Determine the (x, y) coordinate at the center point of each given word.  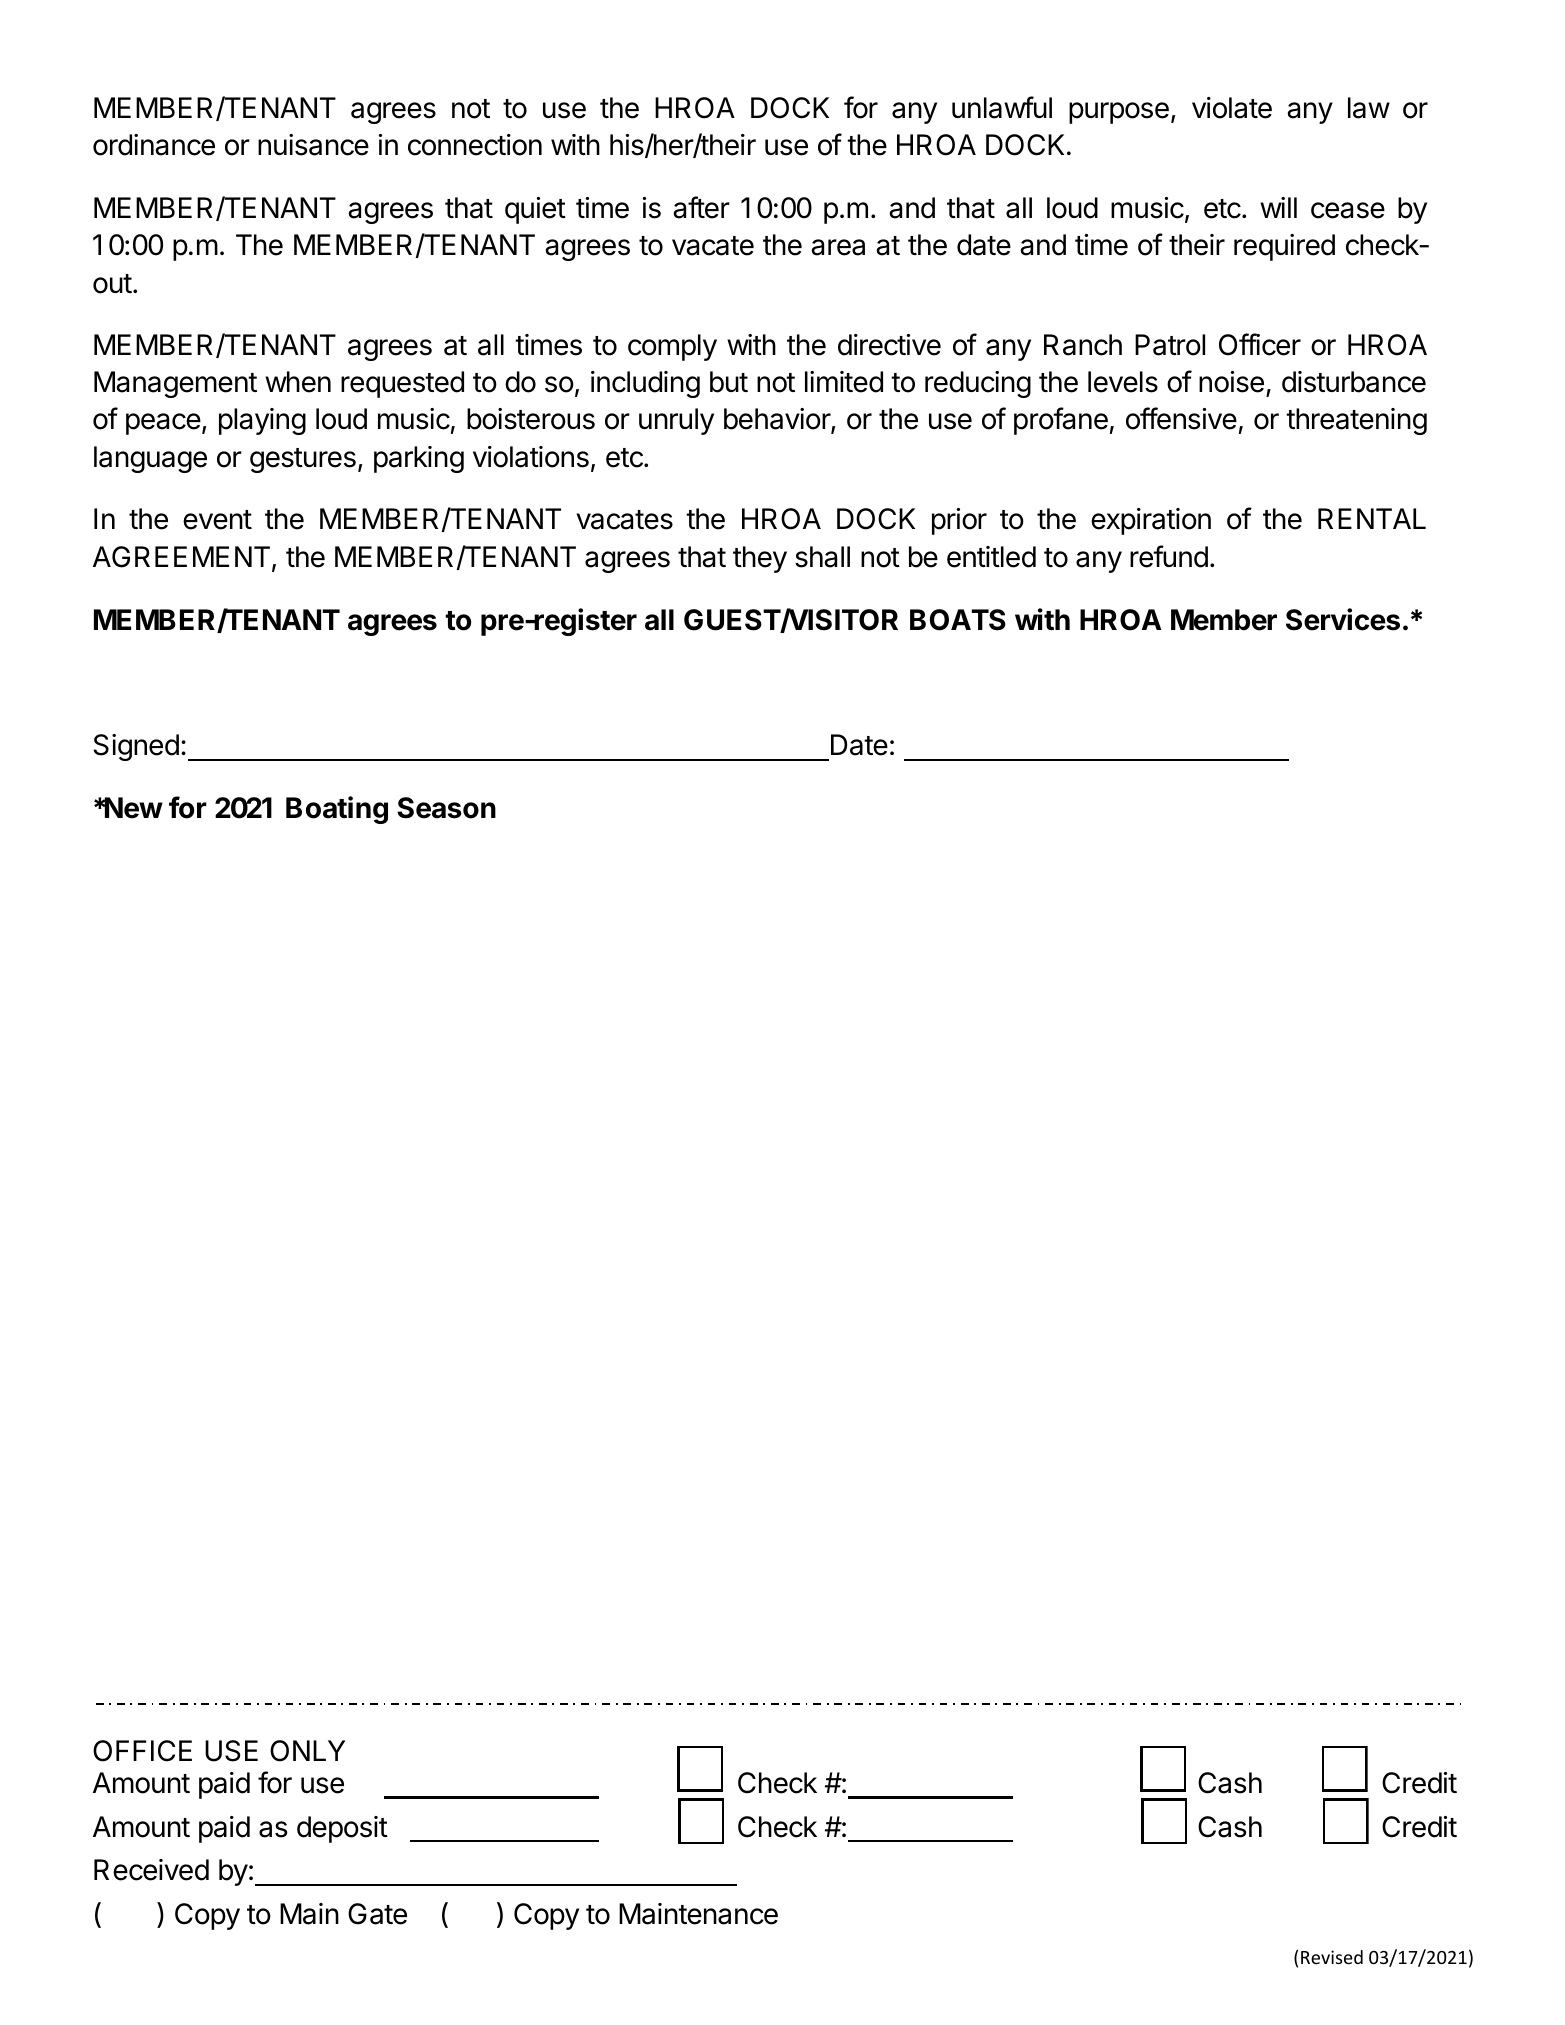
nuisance (313, 145)
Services (1343, 619)
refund (1169, 556)
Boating (337, 810)
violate (1232, 108)
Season (446, 808)
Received (151, 1870)
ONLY (307, 1751)
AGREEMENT (181, 557)
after (701, 207)
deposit (342, 1829)
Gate (377, 1914)
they (760, 559)
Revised (1332, 1957)
